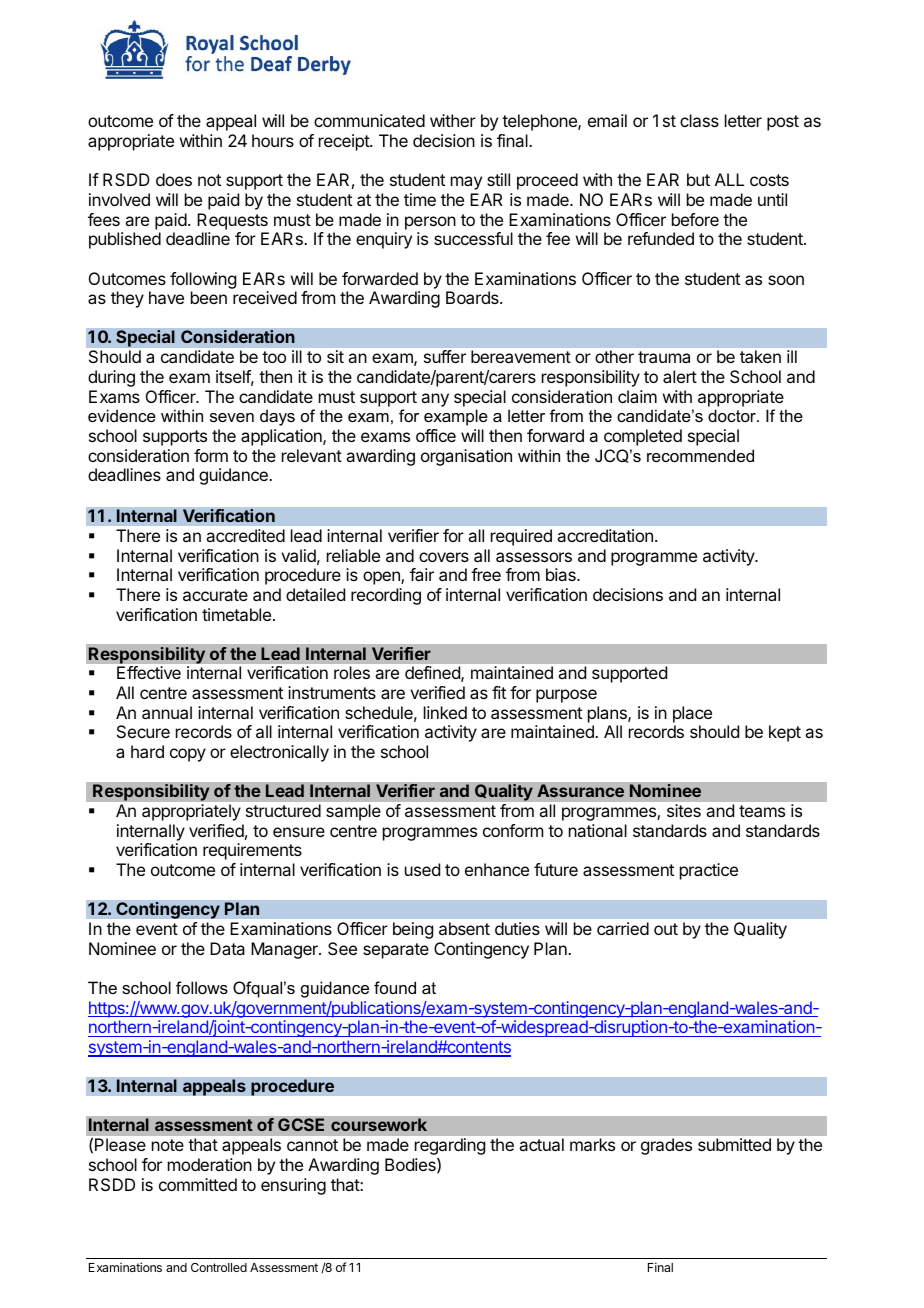 The image size is (924, 1308). I want to click on does, so click(174, 179).
